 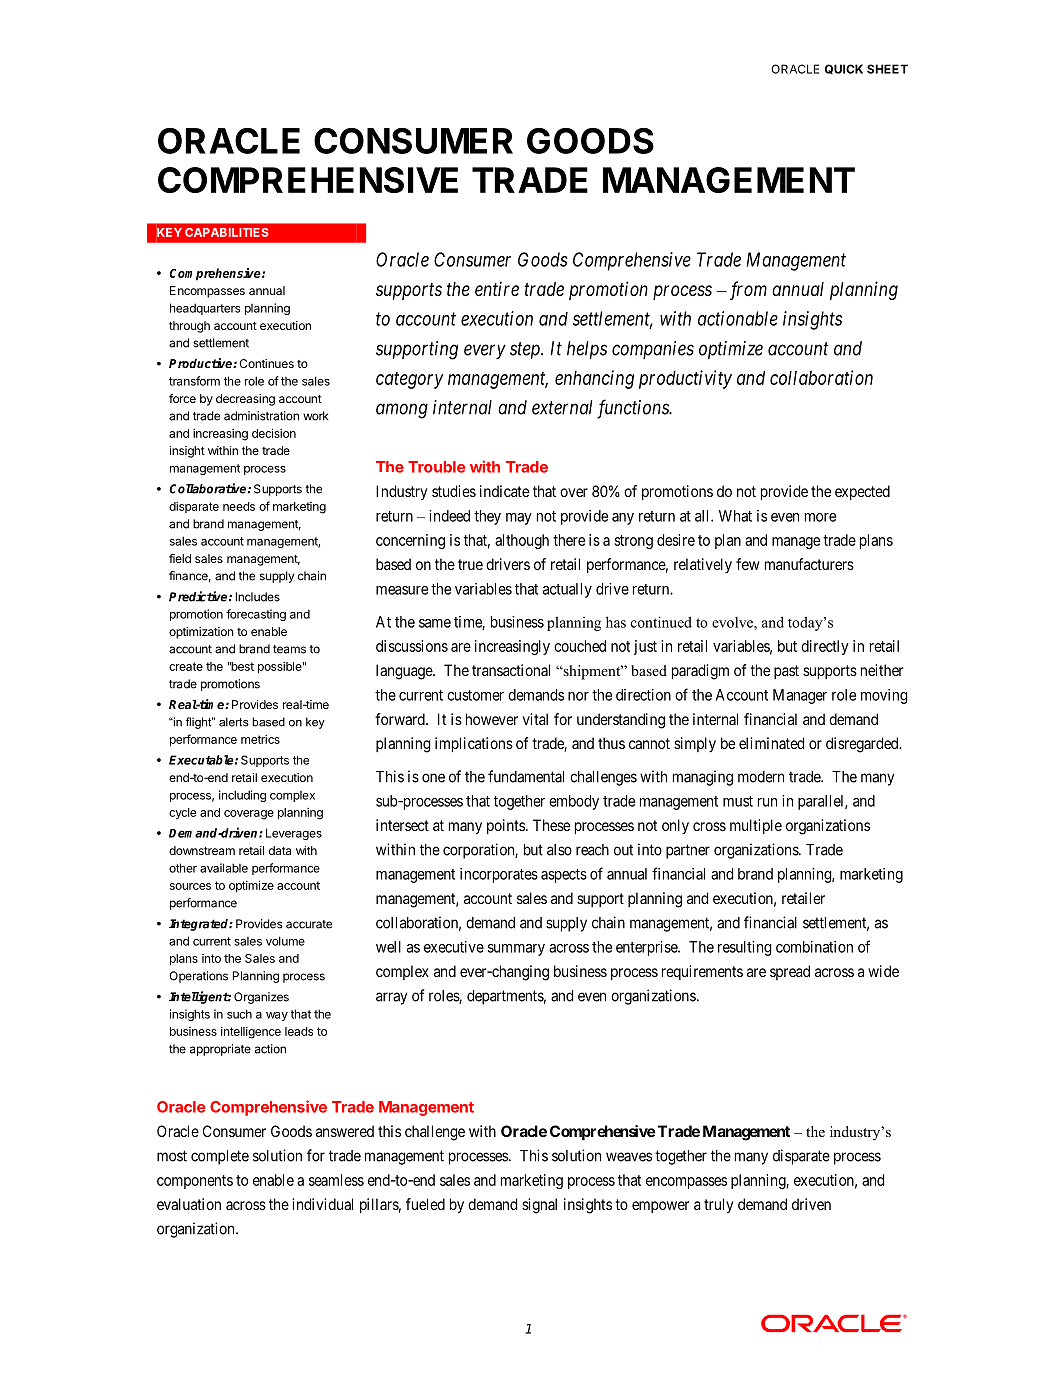 What do you see at coordinates (551, 825) in the document?
I see `These` at bounding box center [551, 825].
